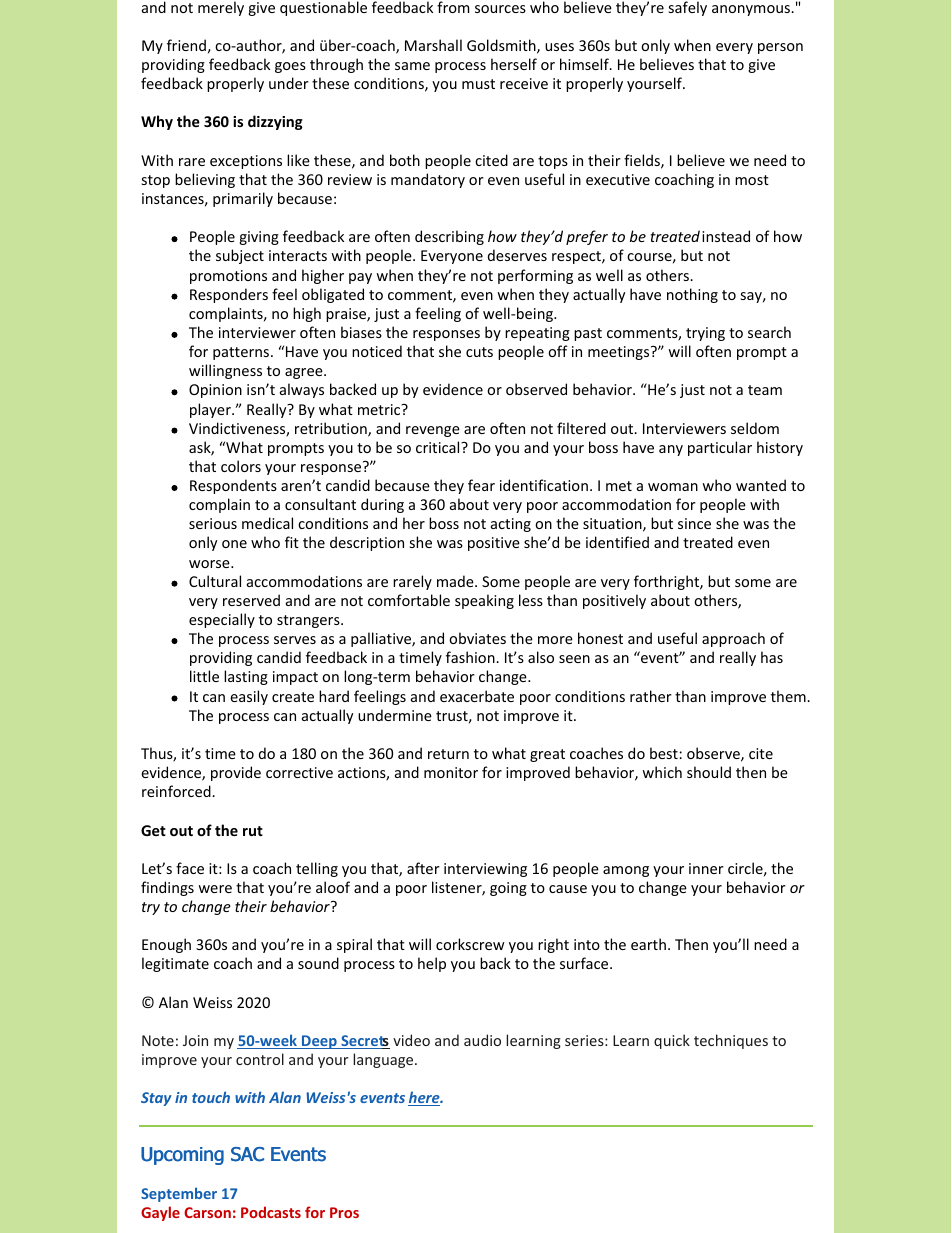 The width and height of the screenshot is (952, 1233). I want to click on Marshall, so click(433, 45).
